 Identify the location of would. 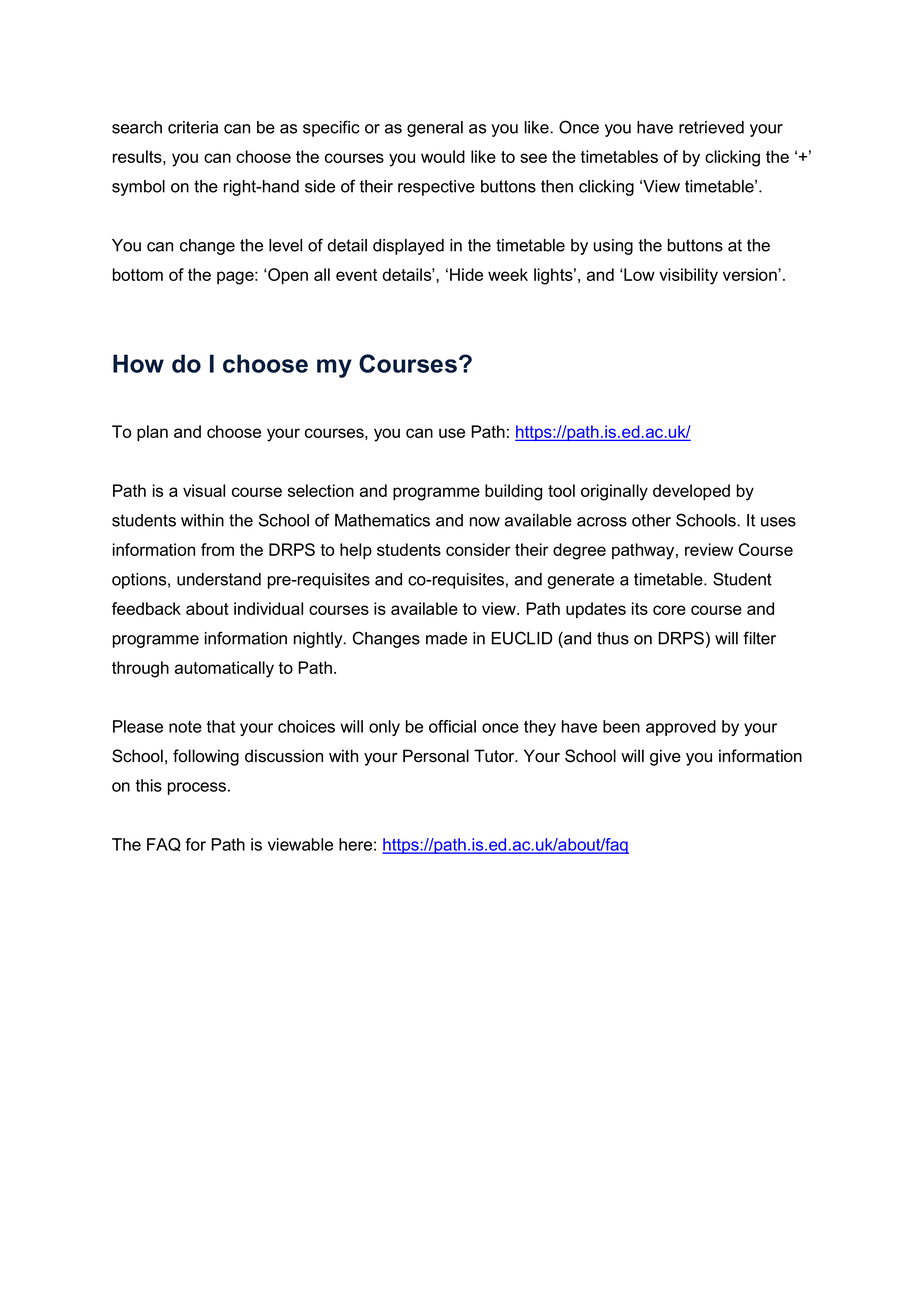
(443, 156).
